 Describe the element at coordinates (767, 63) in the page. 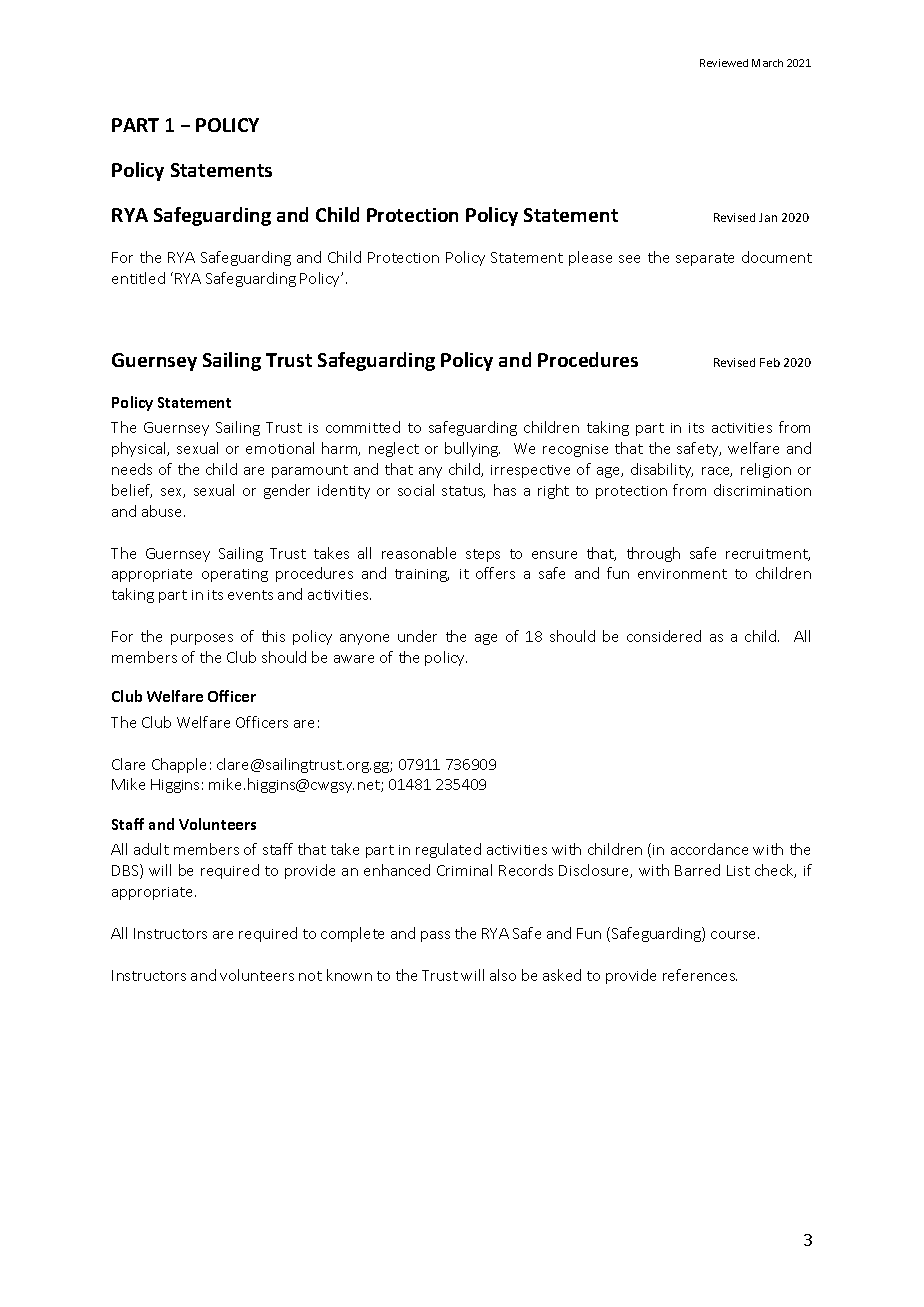

I see `March` at that location.
